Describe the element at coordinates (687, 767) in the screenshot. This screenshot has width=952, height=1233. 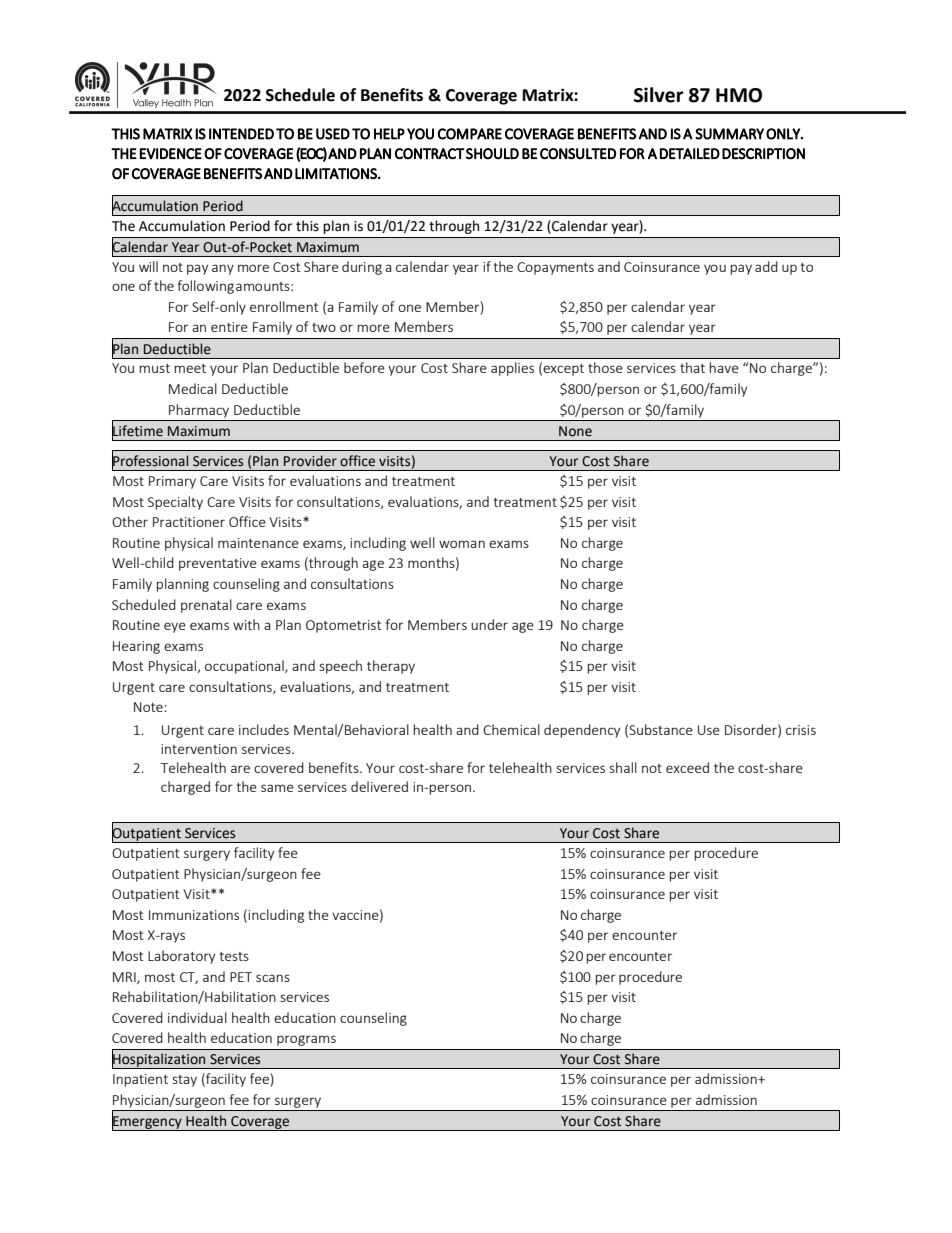
I see `exceed` at that location.
